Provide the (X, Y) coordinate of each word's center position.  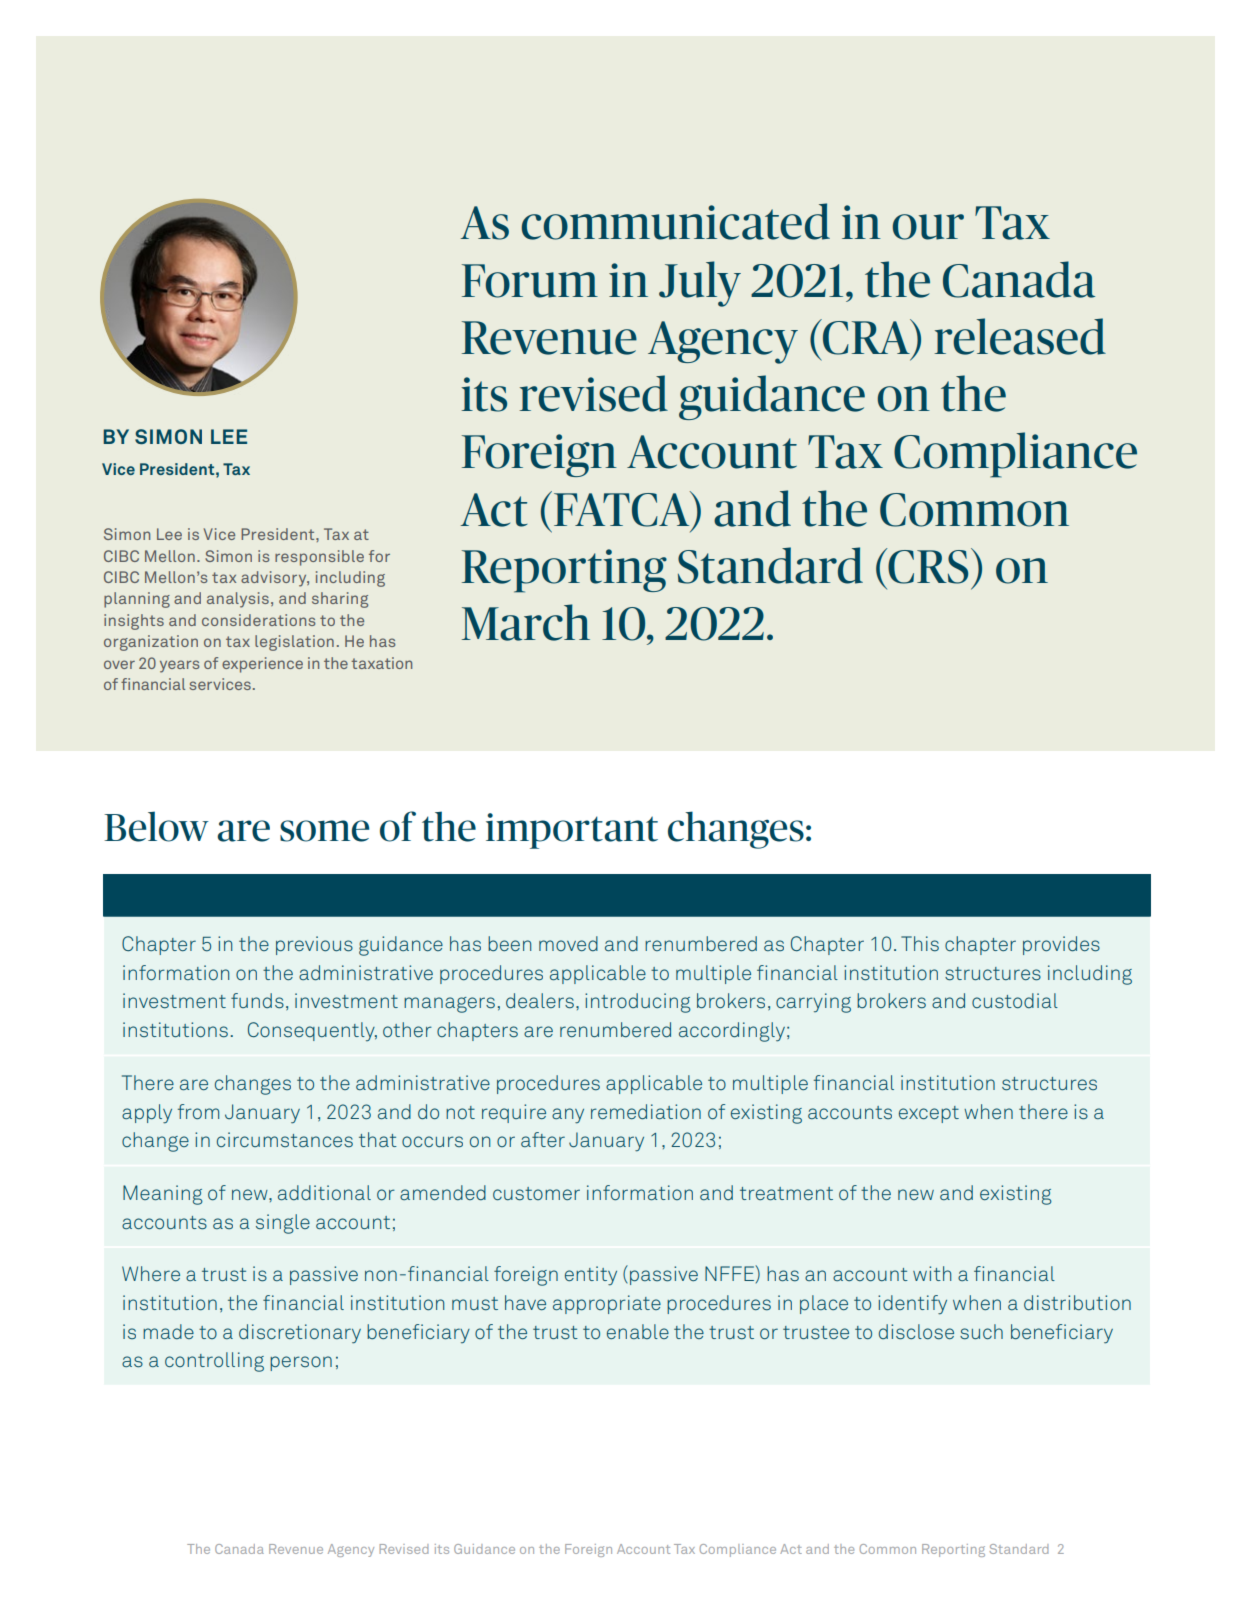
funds (257, 1001)
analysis (238, 600)
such (981, 1332)
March (526, 622)
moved (568, 943)
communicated (675, 221)
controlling (214, 1362)
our (928, 227)
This (920, 944)
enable (638, 1331)
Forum (530, 281)
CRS (927, 566)
